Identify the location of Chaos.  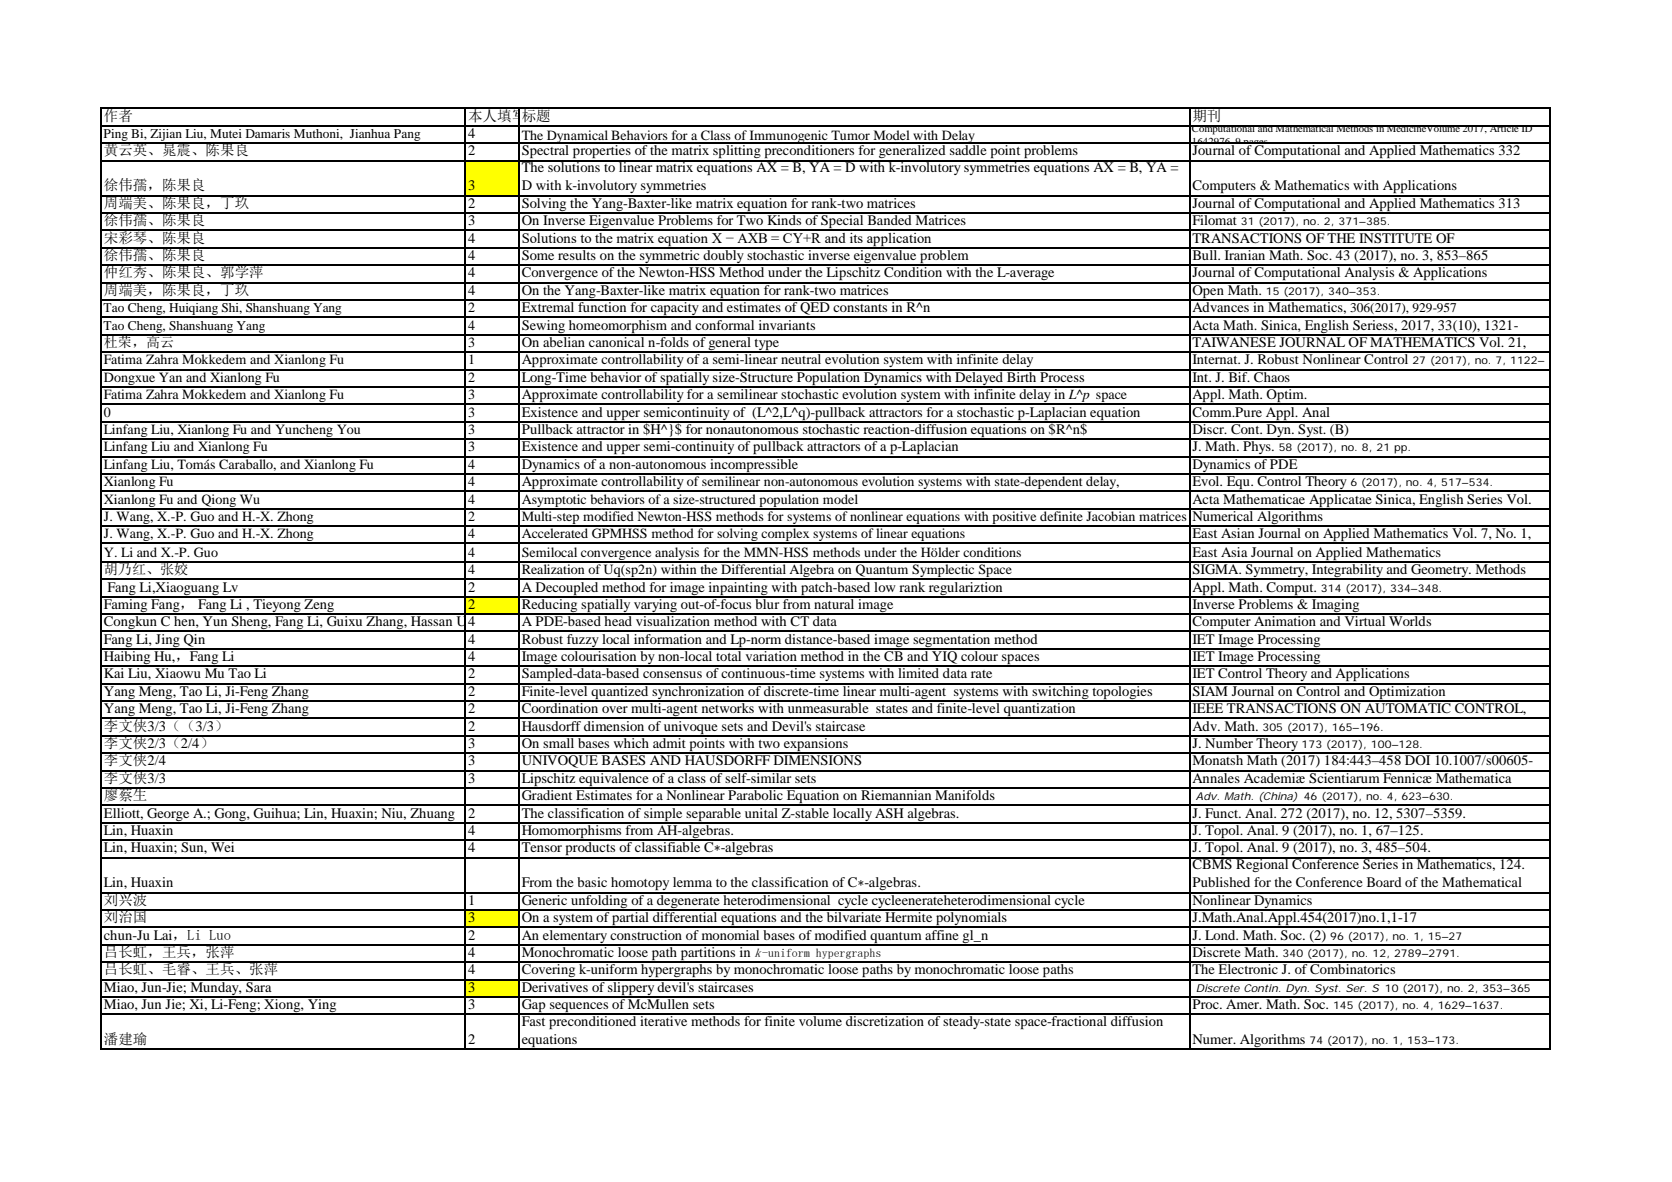
(1272, 375).
